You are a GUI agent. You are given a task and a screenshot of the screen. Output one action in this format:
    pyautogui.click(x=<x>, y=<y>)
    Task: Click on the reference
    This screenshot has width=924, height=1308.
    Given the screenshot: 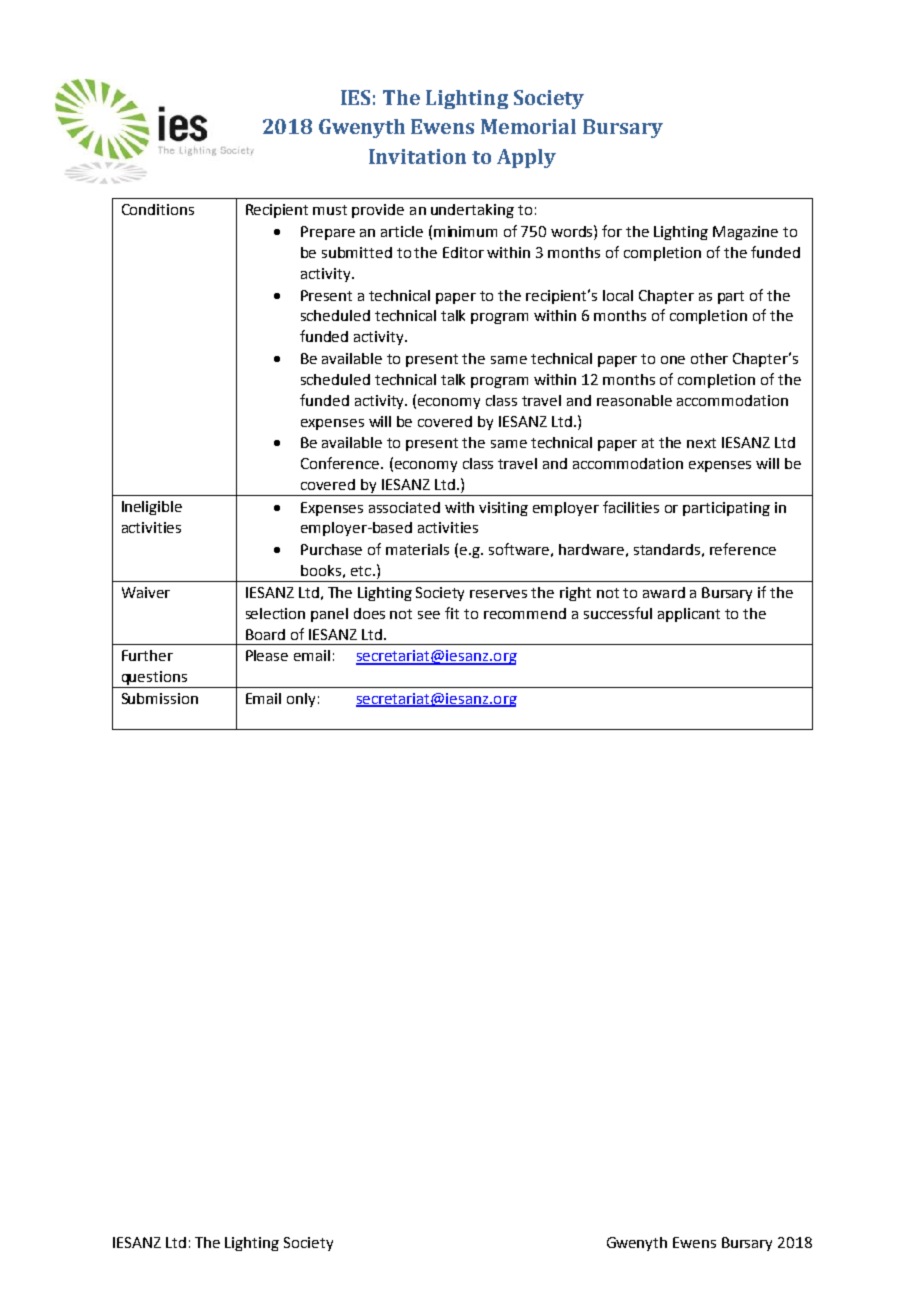 What is the action you would take?
    pyautogui.click(x=743, y=549)
